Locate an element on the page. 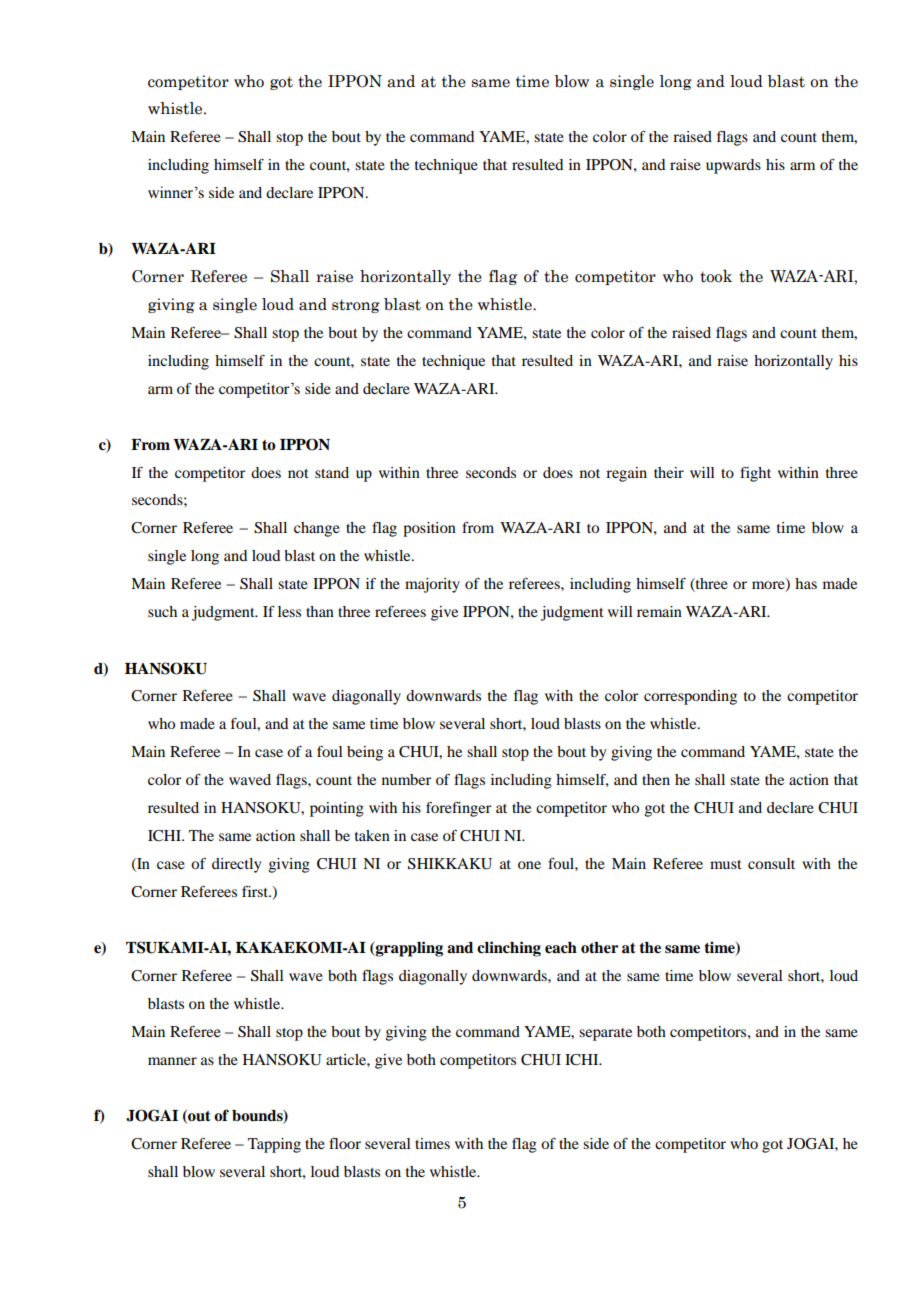 The image size is (924, 1308). took is located at coordinates (716, 276).
